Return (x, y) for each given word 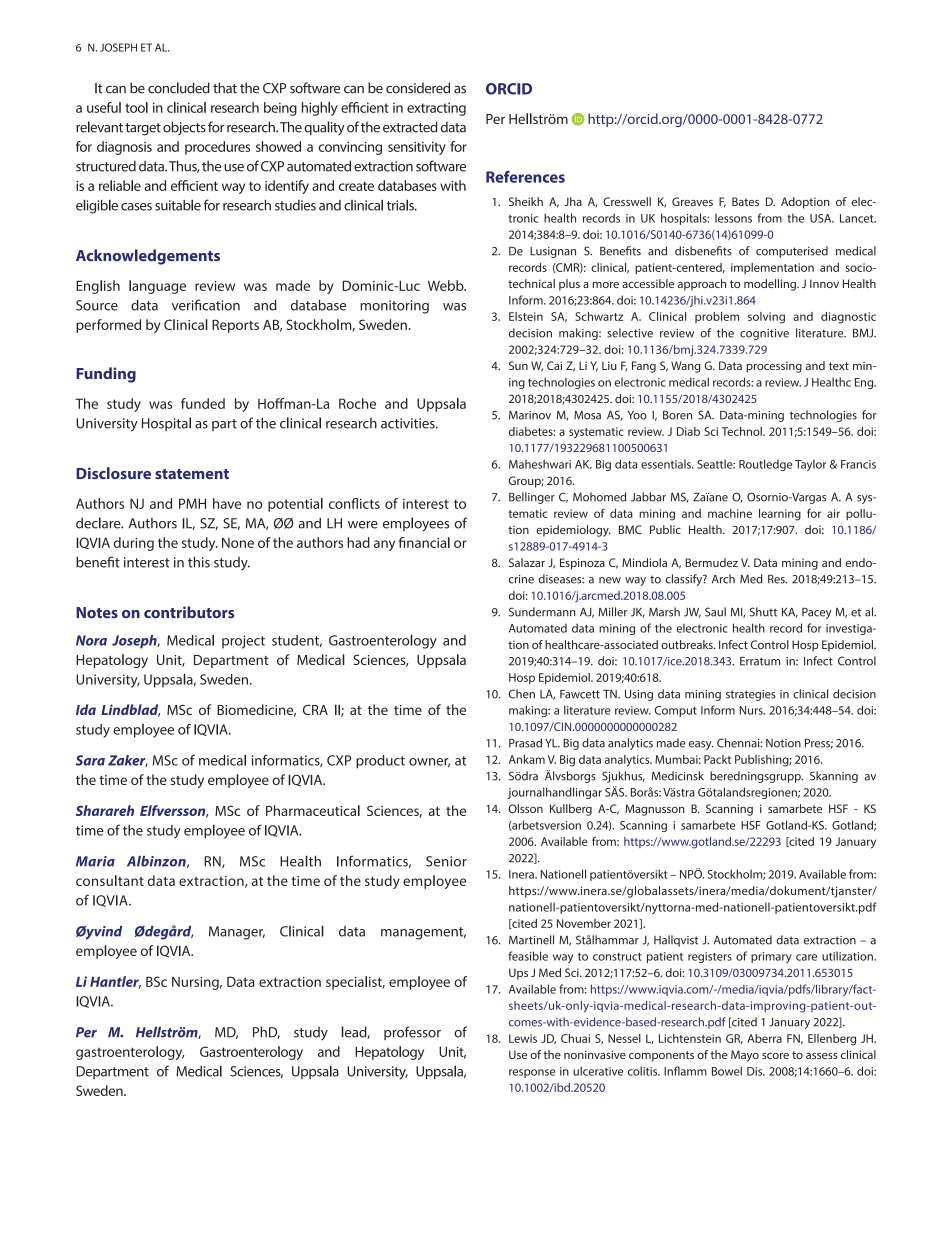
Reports (235, 326)
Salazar (527, 562)
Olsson (526, 808)
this (199, 562)
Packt (717, 759)
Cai (554, 365)
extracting (436, 109)
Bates (745, 201)
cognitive (764, 334)
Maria (95, 861)
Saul (715, 612)
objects (184, 128)
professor (412, 1033)
